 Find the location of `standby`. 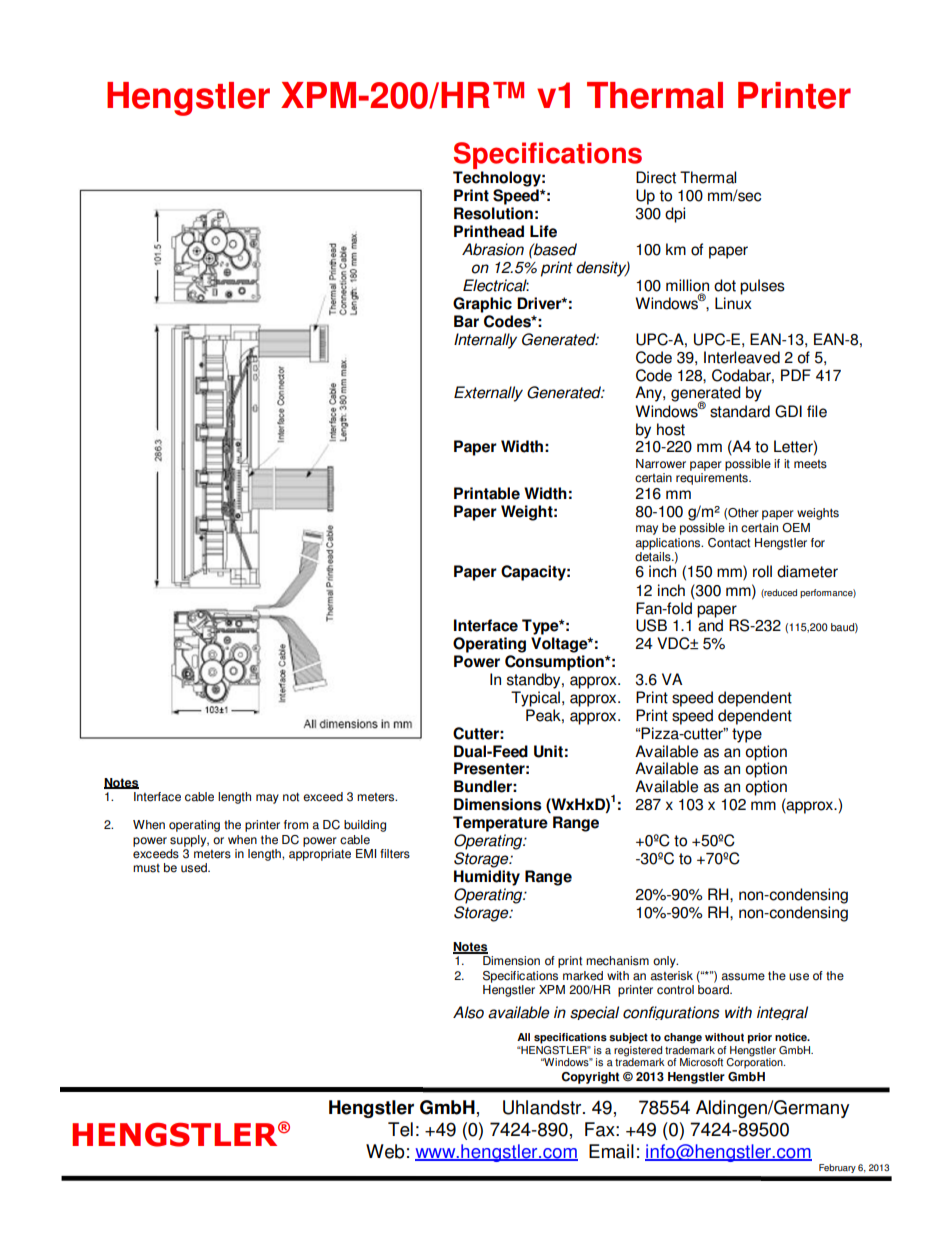

standby is located at coordinates (535, 681).
